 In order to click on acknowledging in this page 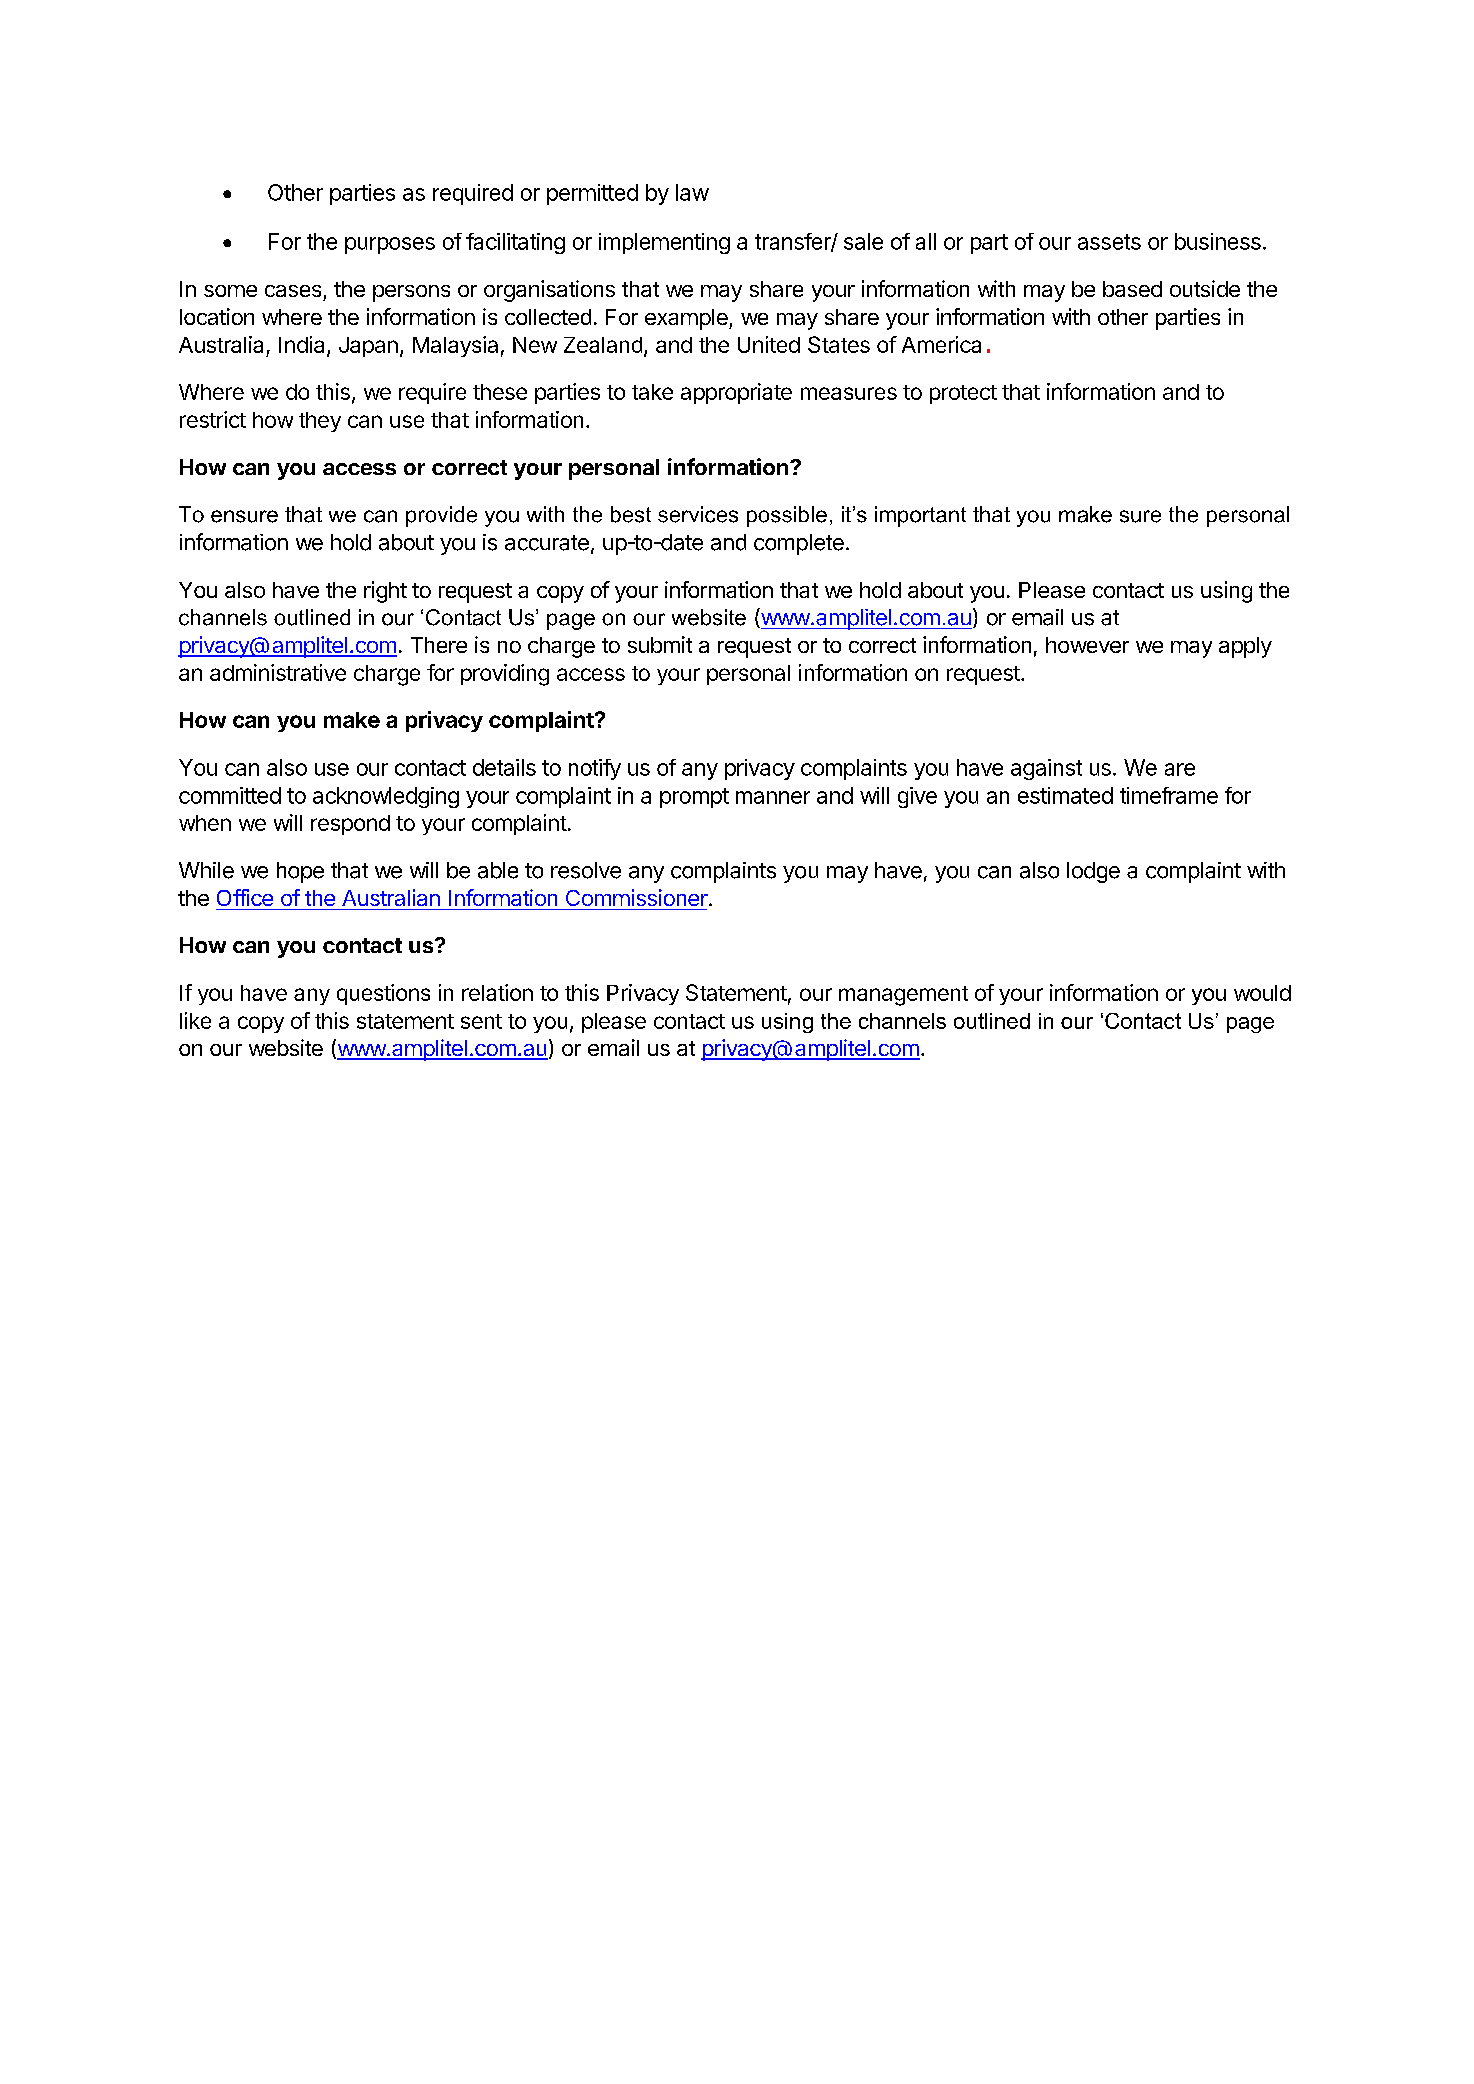, I will do `click(386, 797)`.
